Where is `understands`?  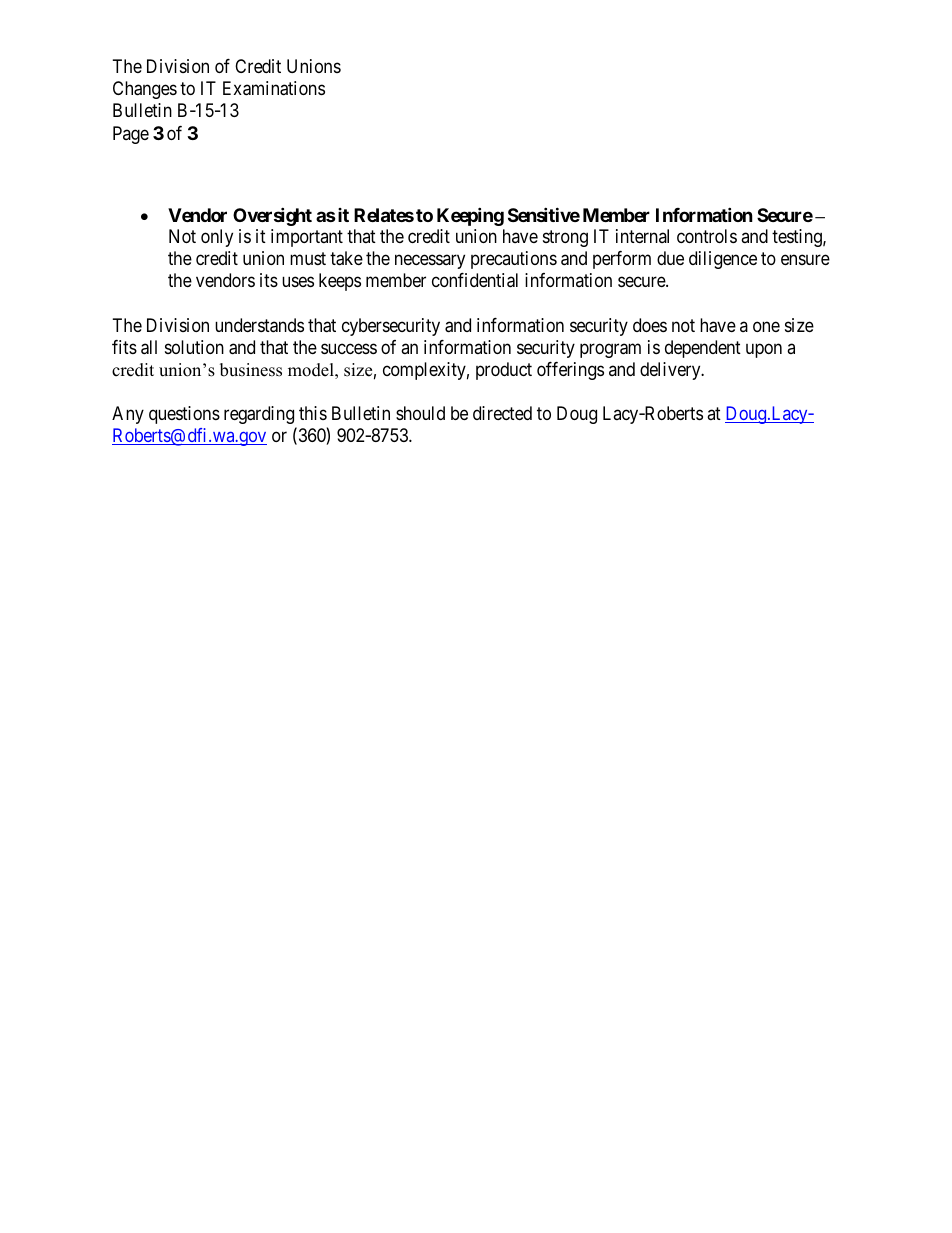 understands is located at coordinates (259, 325).
